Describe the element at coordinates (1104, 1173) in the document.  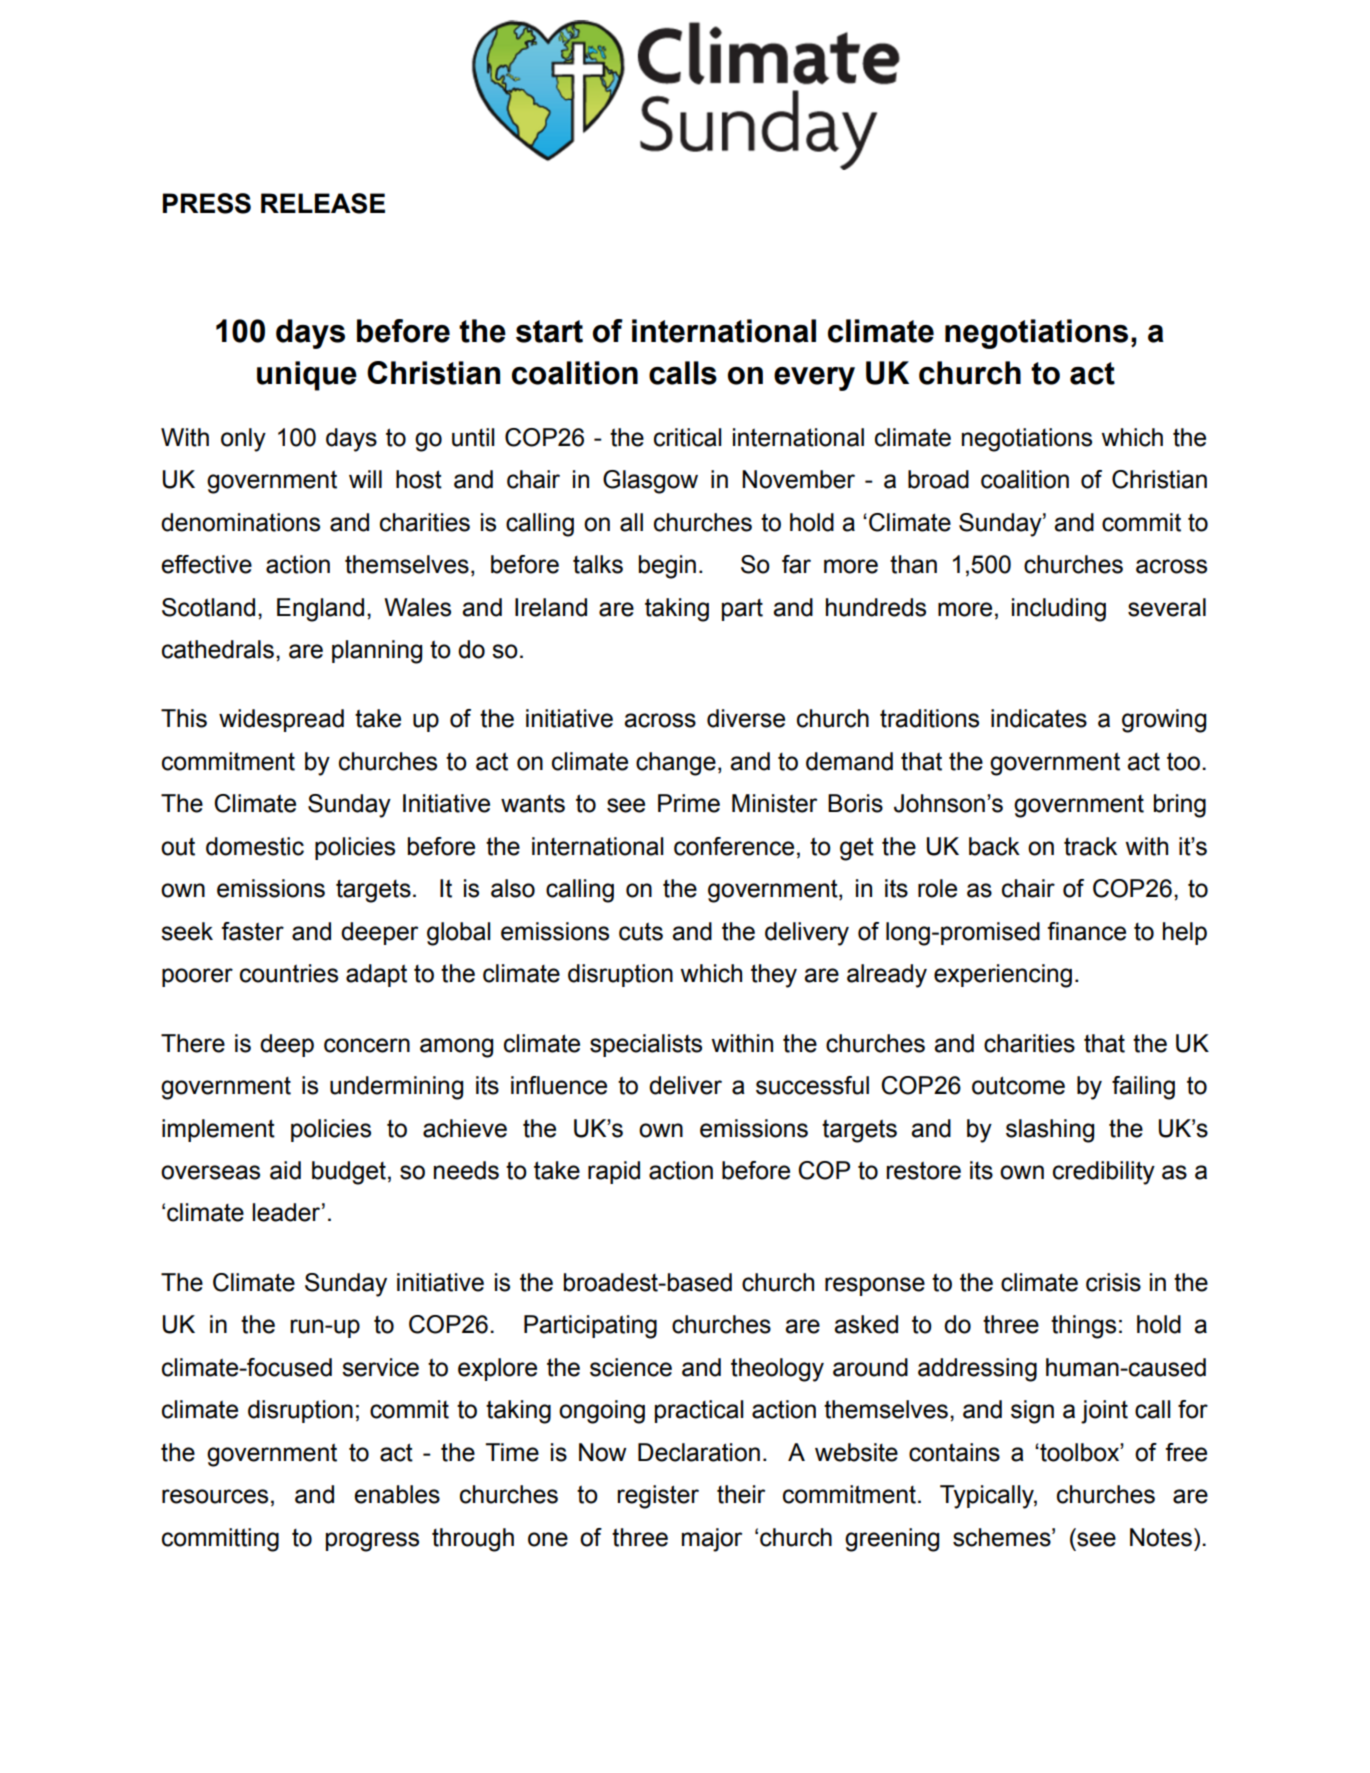
I see `credibility` at that location.
